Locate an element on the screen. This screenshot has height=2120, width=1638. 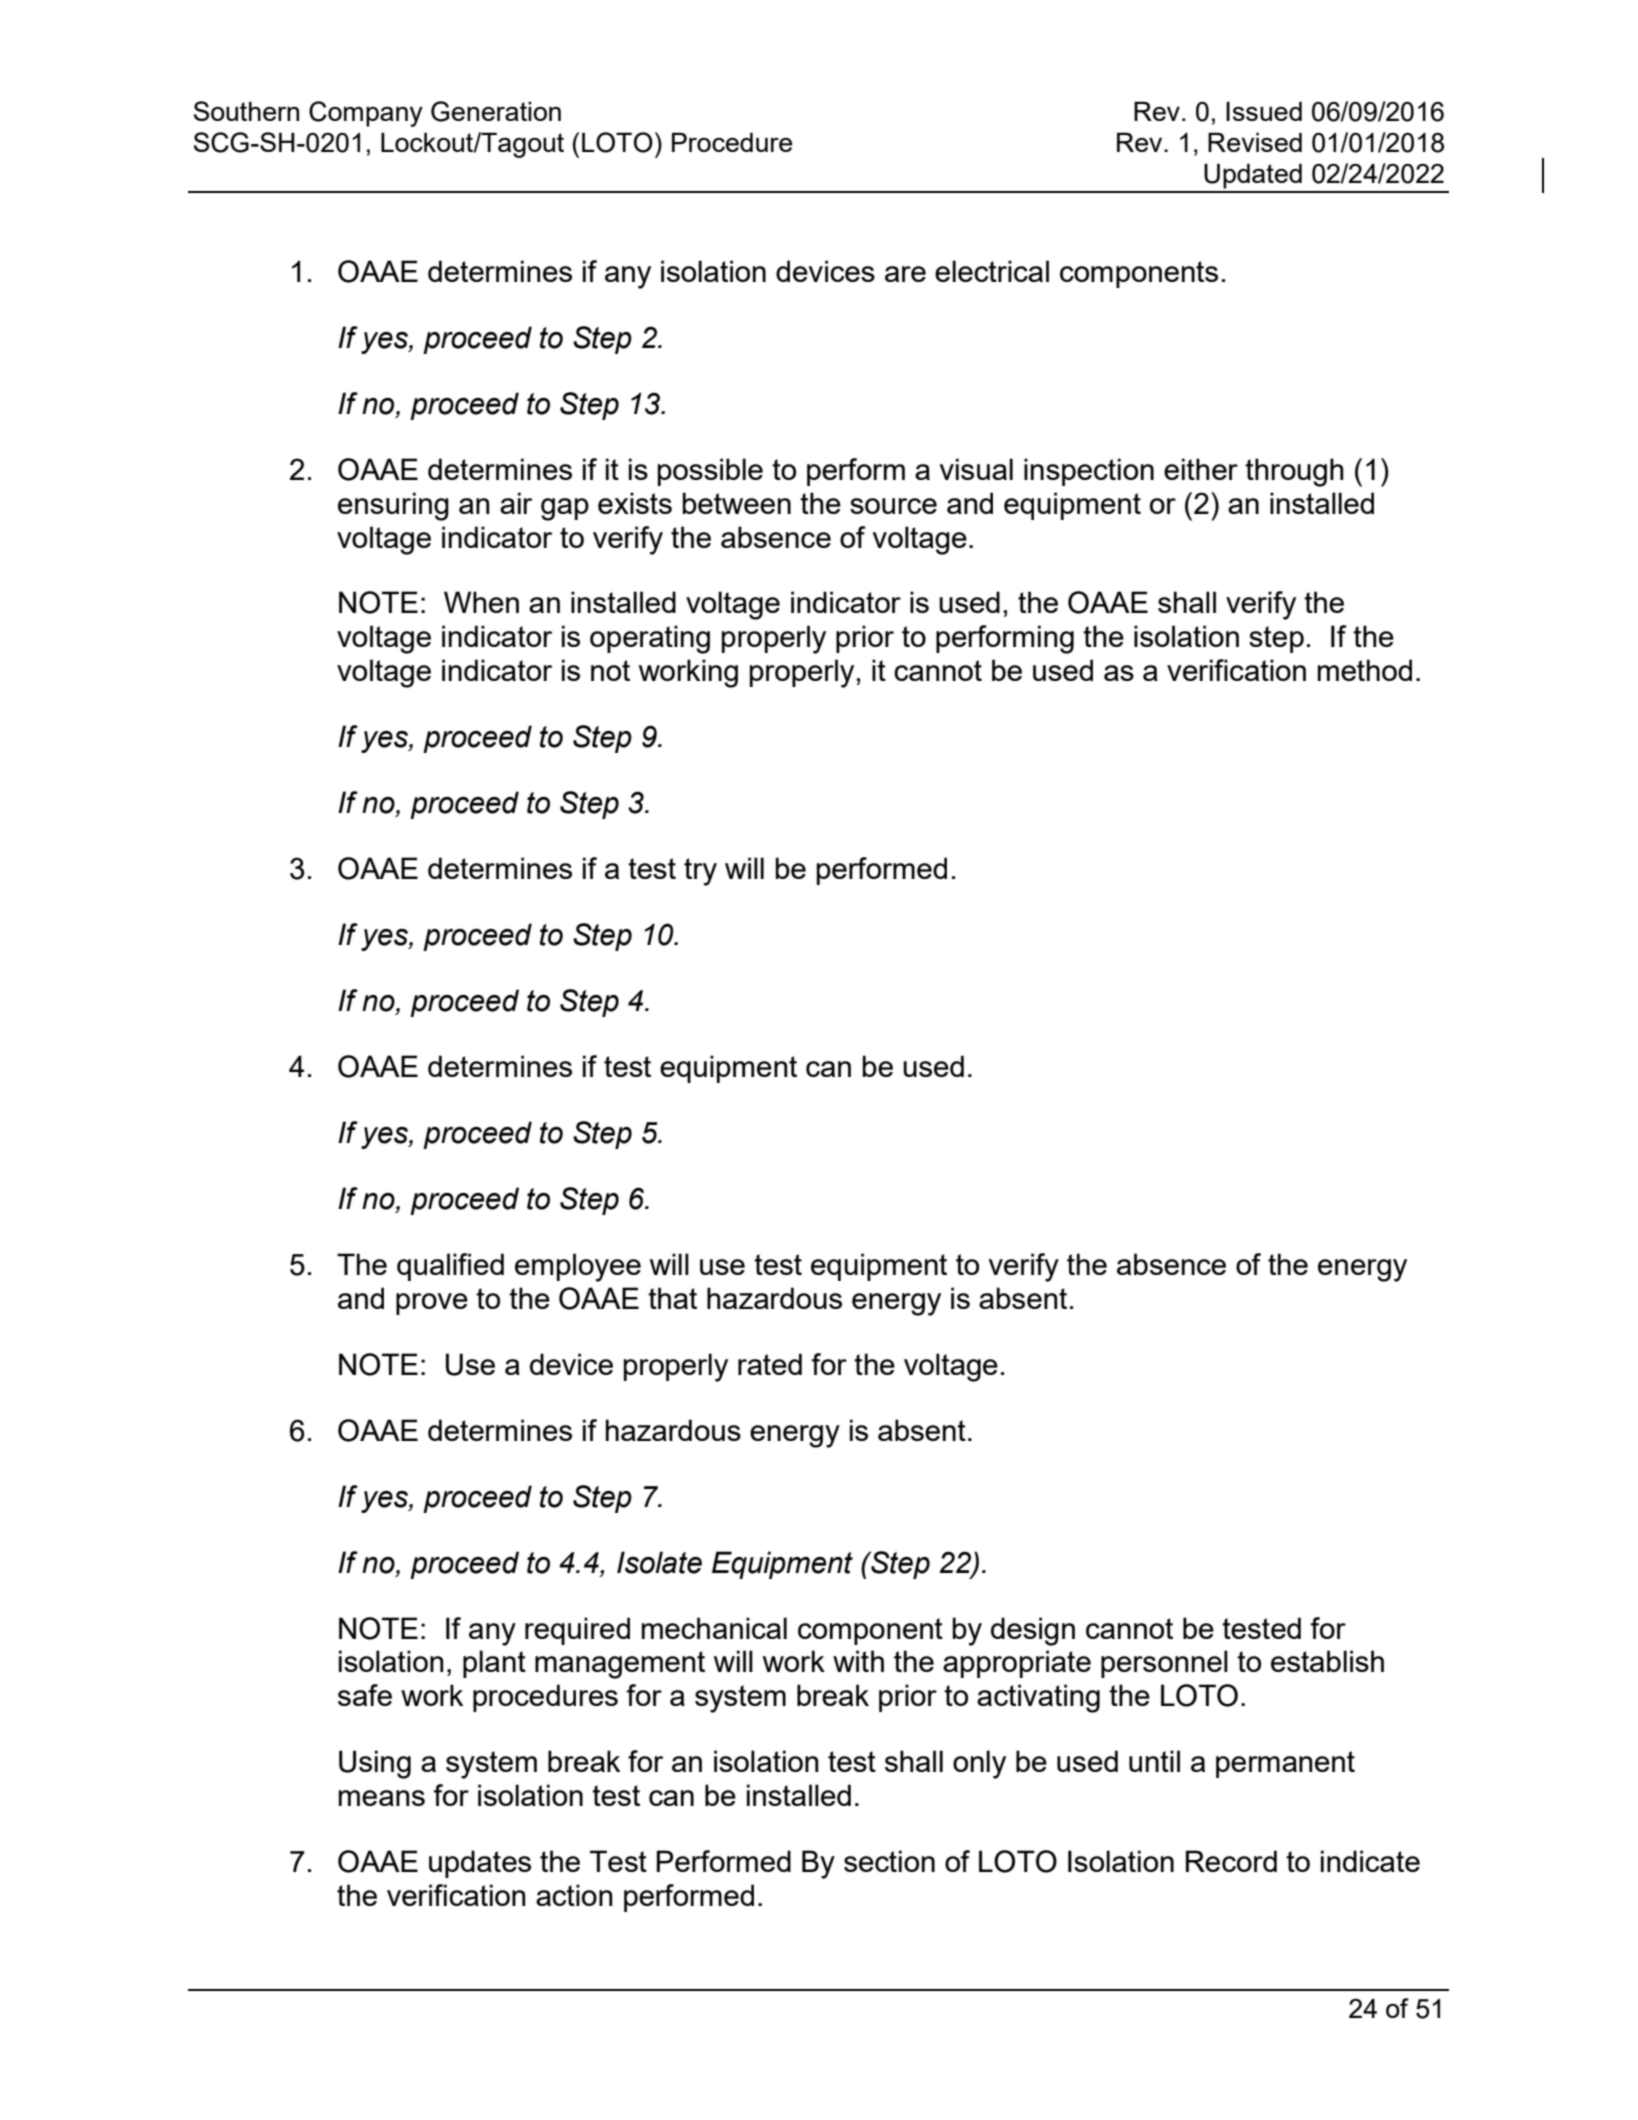
Revised is located at coordinates (1255, 142).
